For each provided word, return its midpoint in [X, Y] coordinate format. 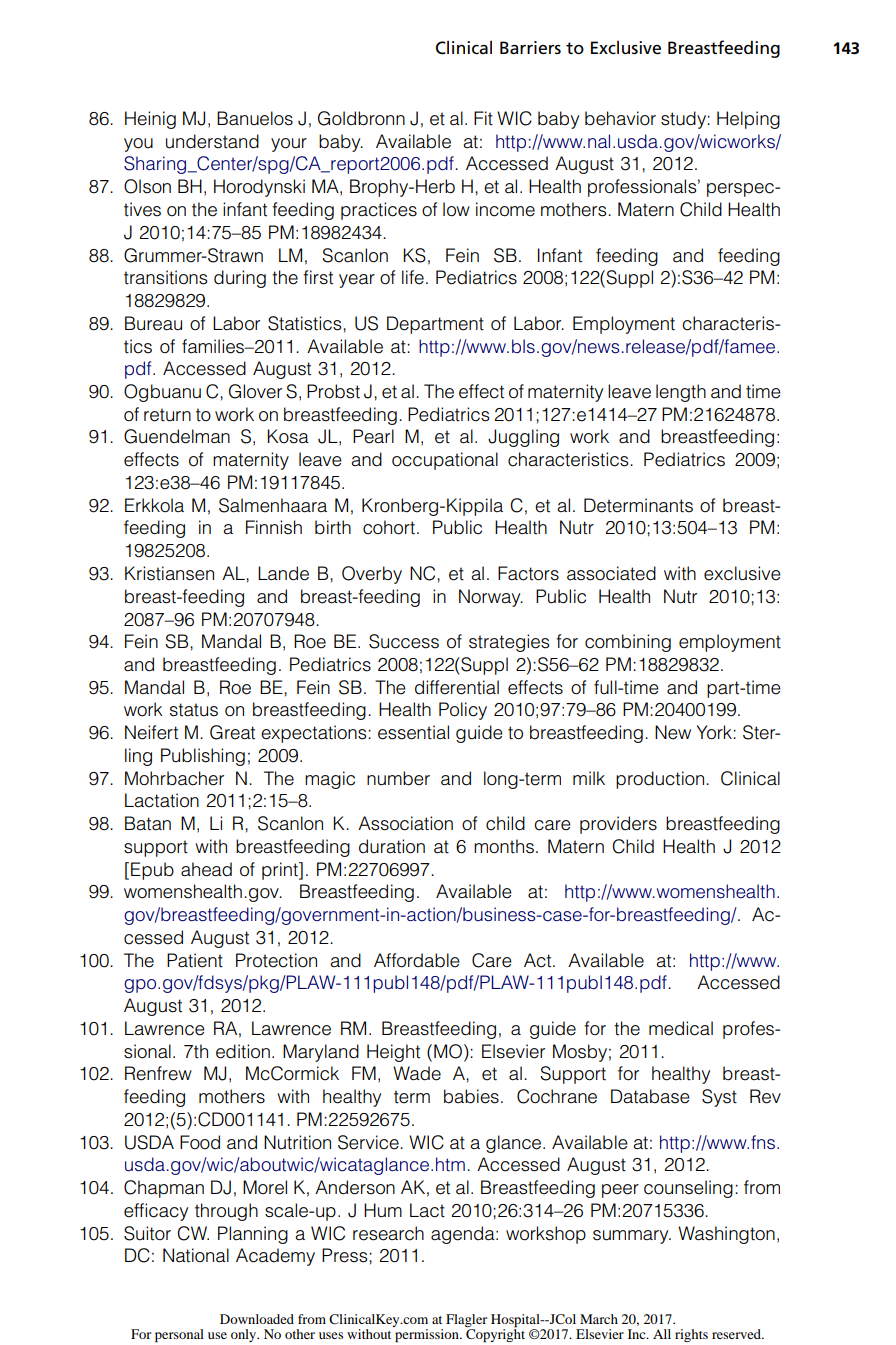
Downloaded [257, 1319]
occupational [445, 461]
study [684, 120]
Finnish [274, 527]
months [504, 846]
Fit [483, 118]
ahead [206, 869]
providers [618, 825]
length [681, 393]
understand [212, 141]
